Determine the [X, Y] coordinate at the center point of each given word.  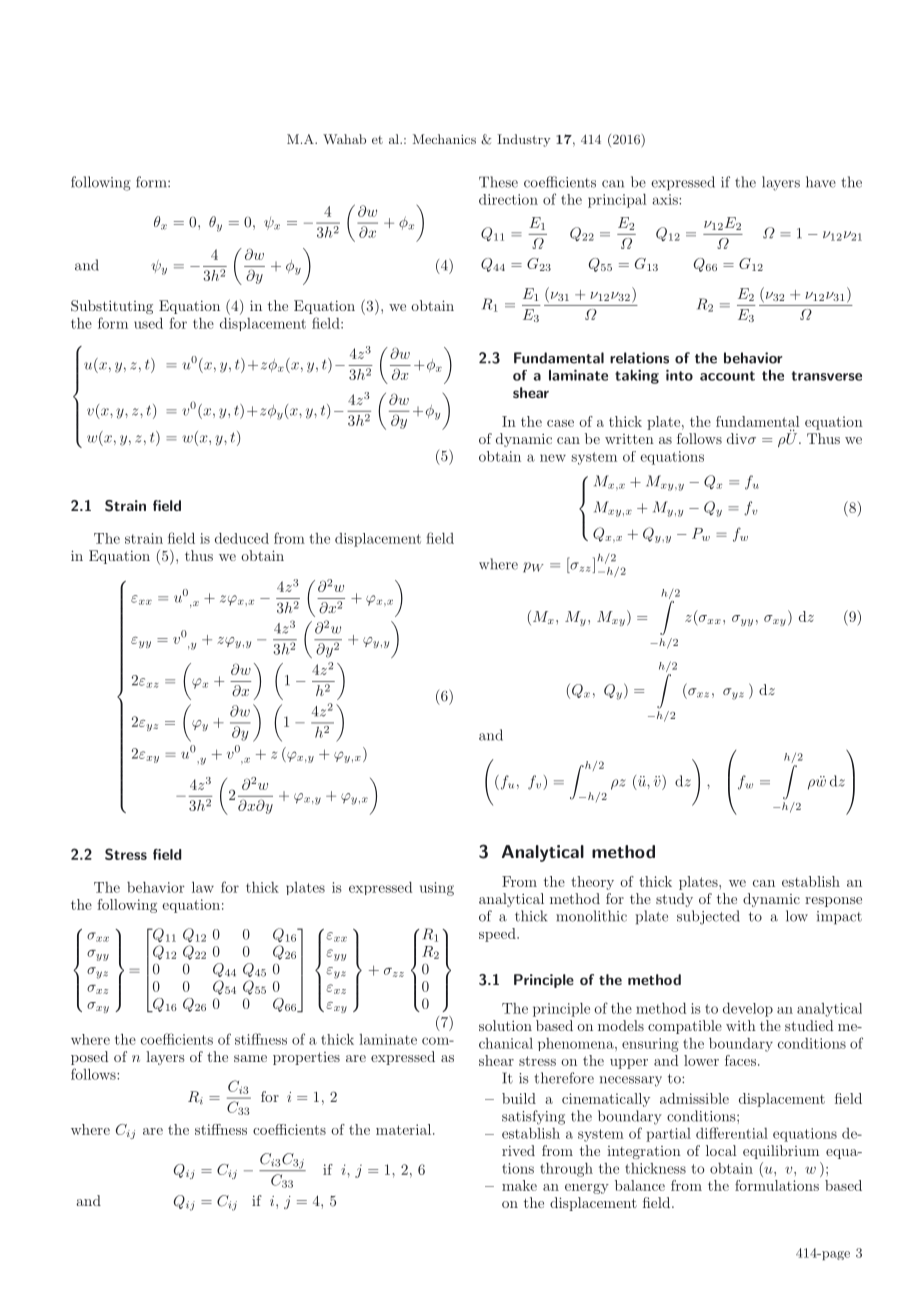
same [250, 1058]
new [553, 458]
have [821, 182]
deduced [242, 538]
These [498, 182]
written [629, 439]
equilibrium [781, 1152]
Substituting [112, 307]
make [519, 1185]
